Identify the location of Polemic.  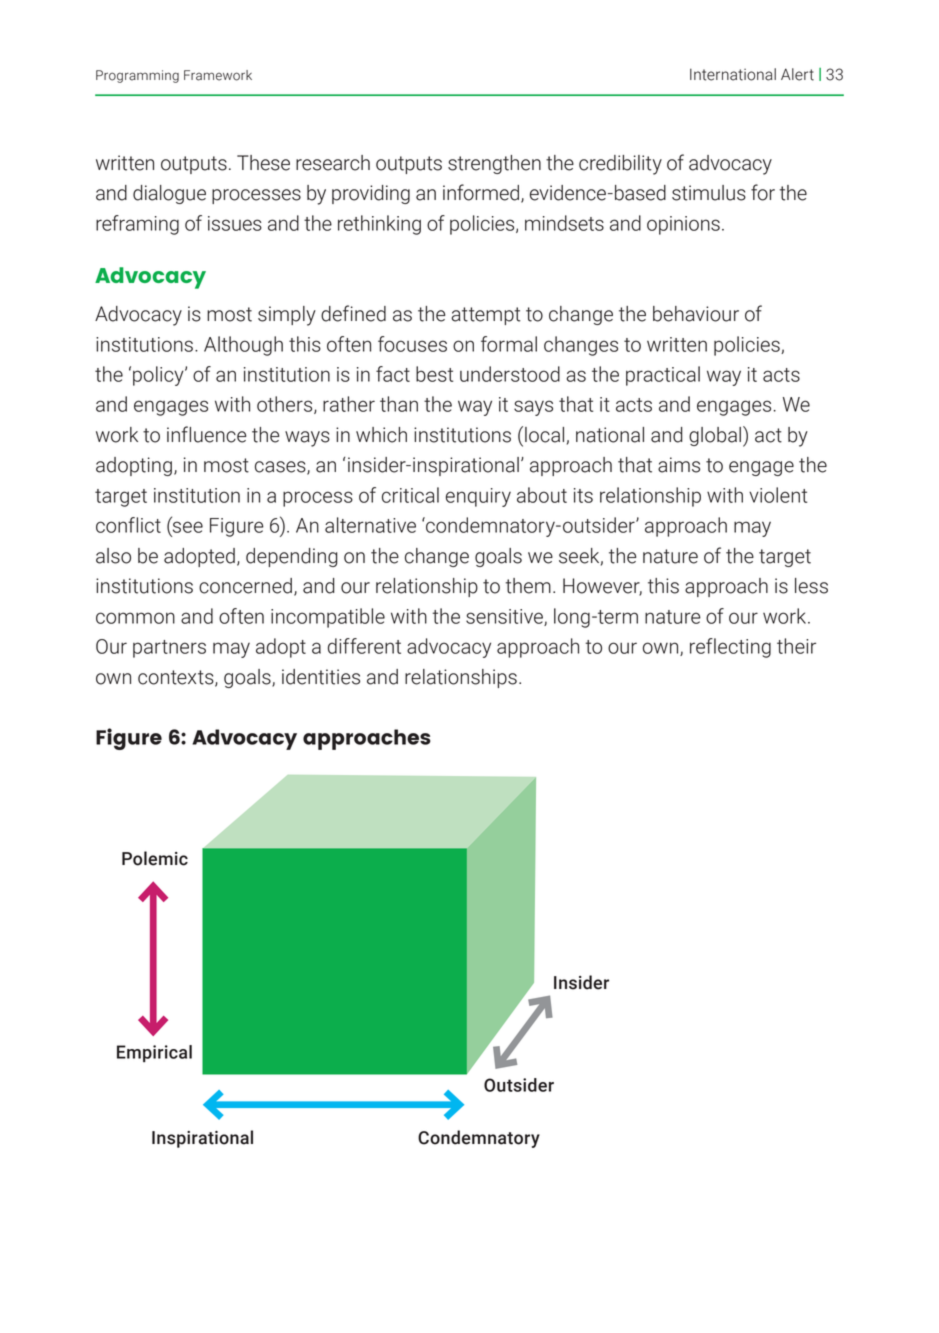
(155, 858).
